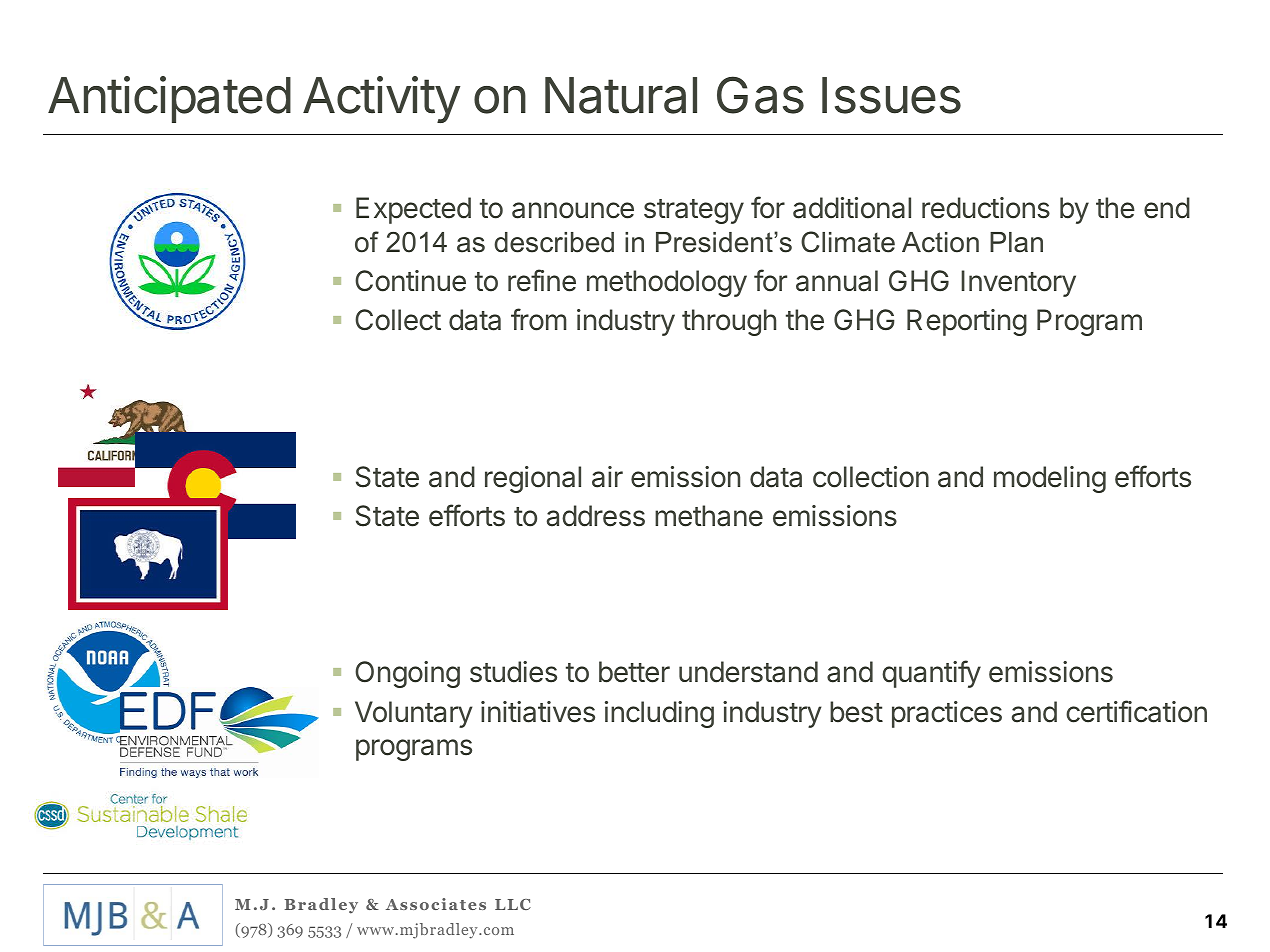  What do you see at coordinates (381, 99) in the page?
I see `Activity` at bounding box center [381, 99].
